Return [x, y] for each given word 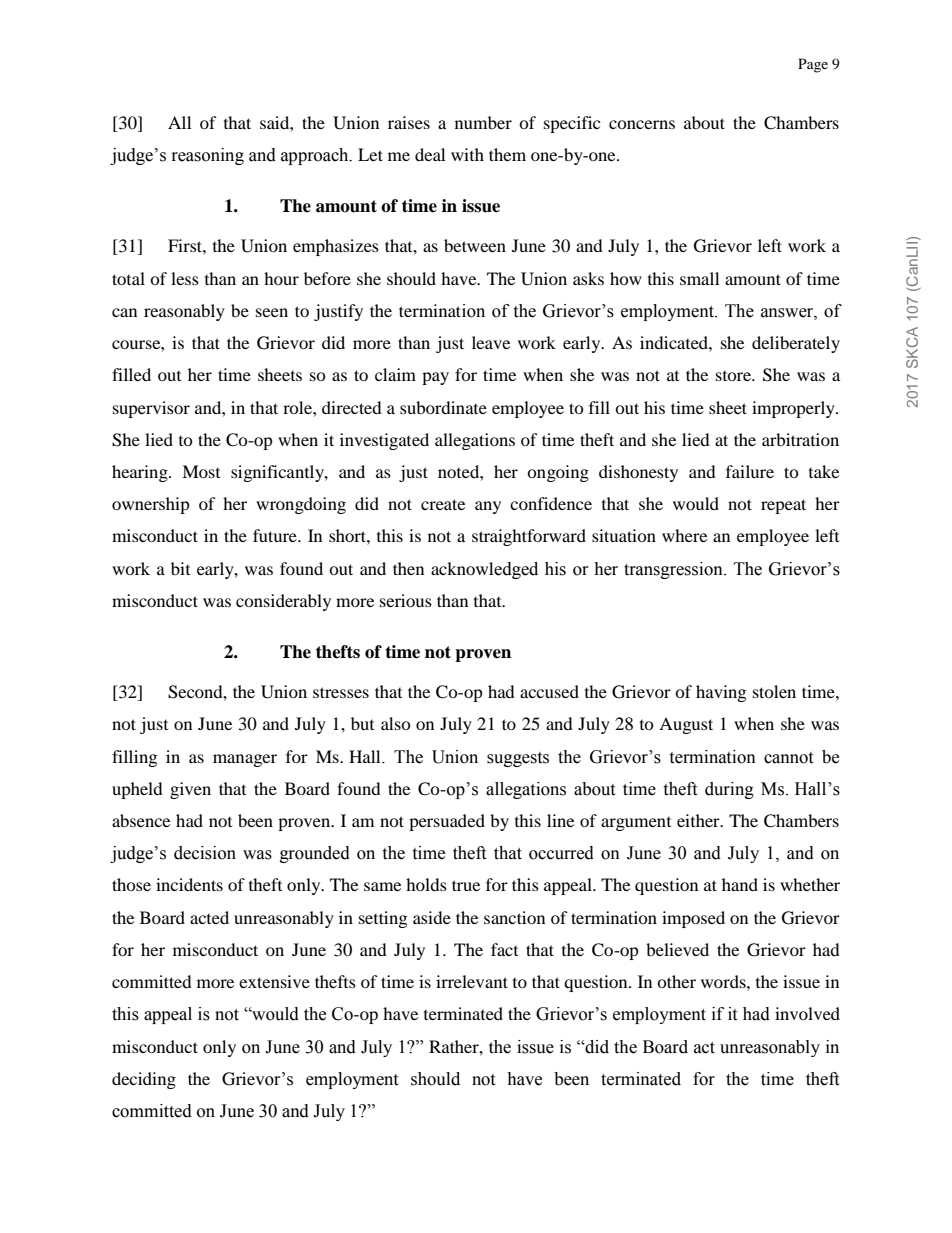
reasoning [208, 156]
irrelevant [472, 981]
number [483, 122]
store [734, 376]
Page [813, 65]
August [686, 725]
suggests [518, 759]
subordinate [443, 407]
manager [245, 760]
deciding [144, 1080]
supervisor [151, 409]
